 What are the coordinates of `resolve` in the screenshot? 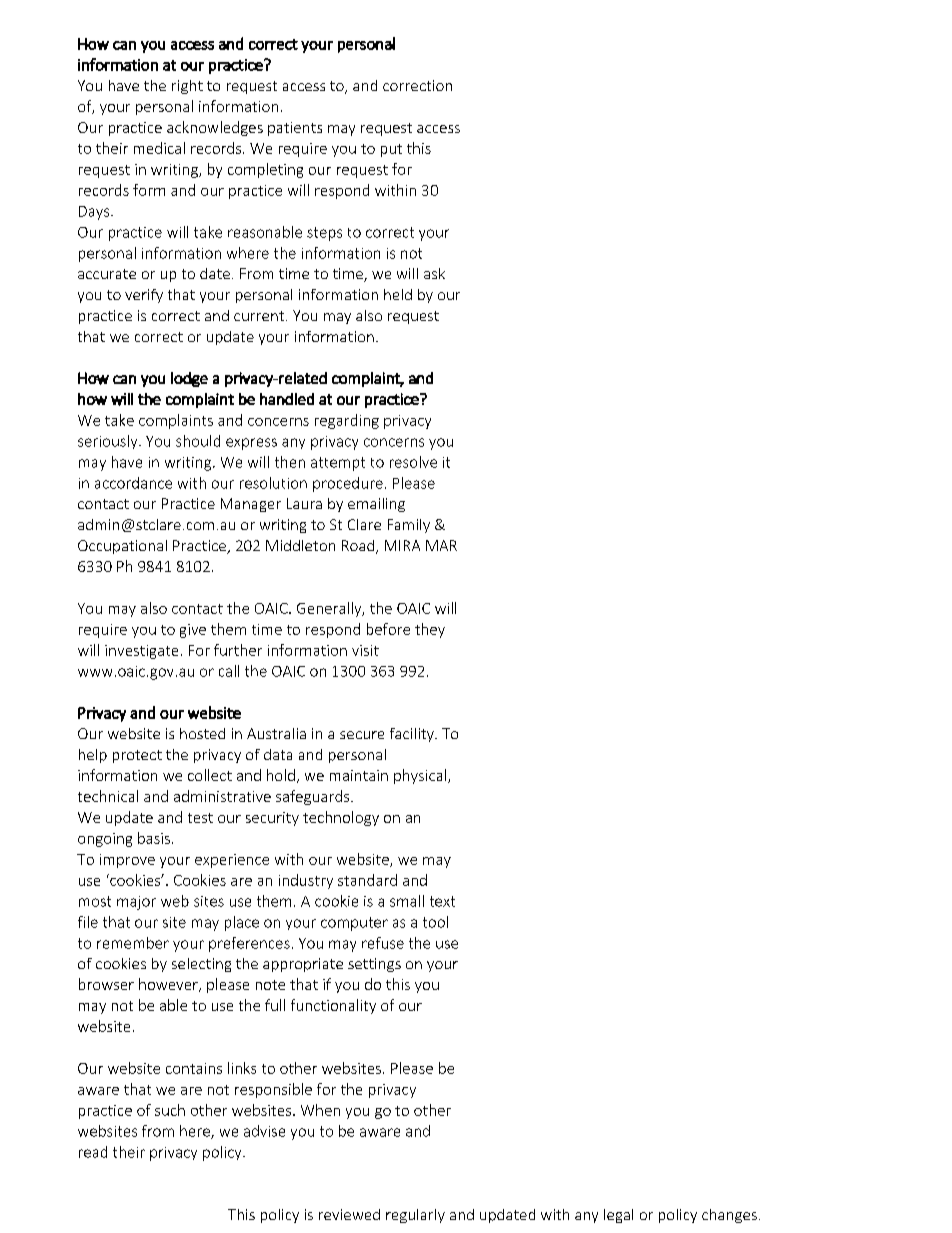 It's located at (413, 462).
